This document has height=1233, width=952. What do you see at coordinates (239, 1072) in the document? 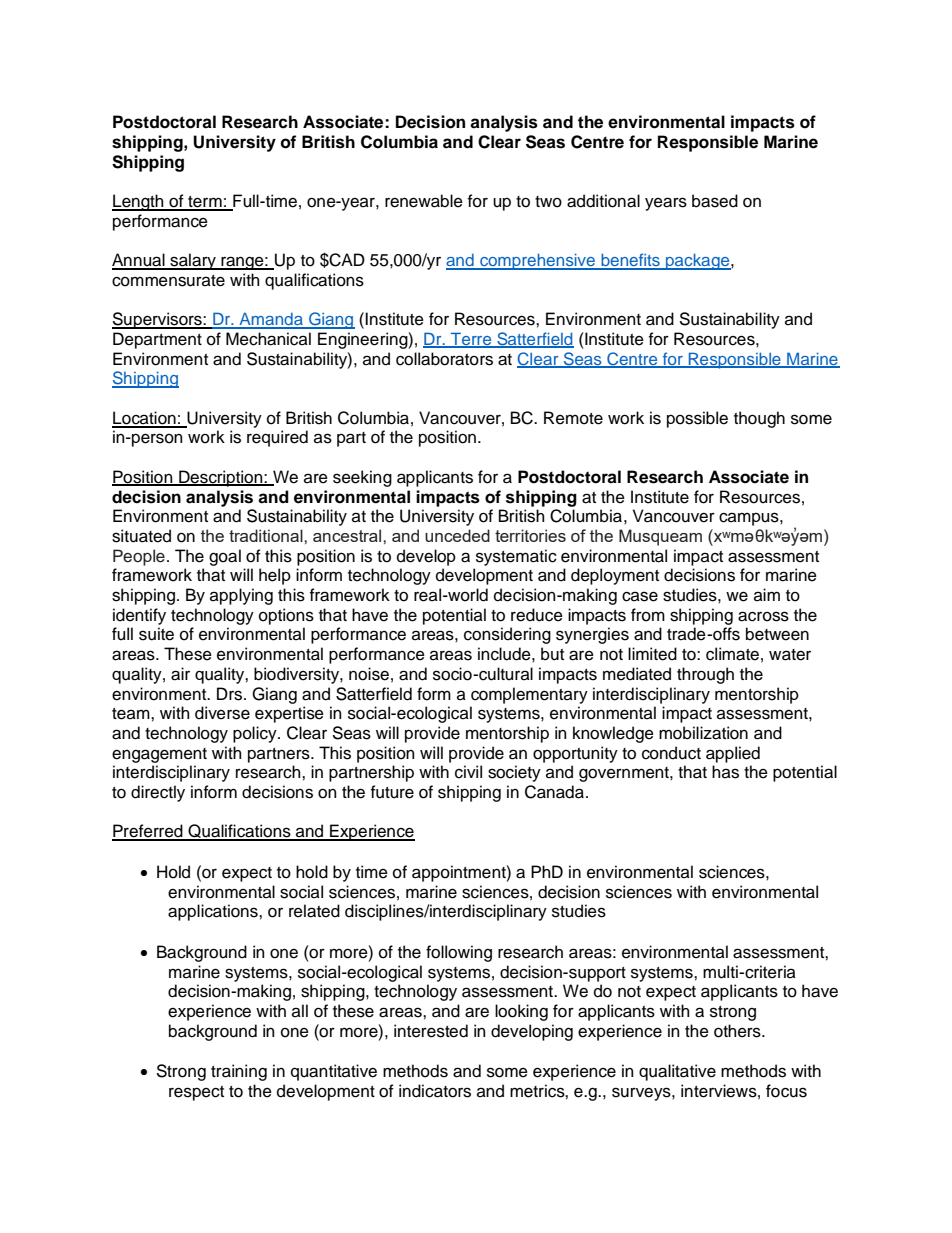
I see `training` at bounding box center [239, 1072].
